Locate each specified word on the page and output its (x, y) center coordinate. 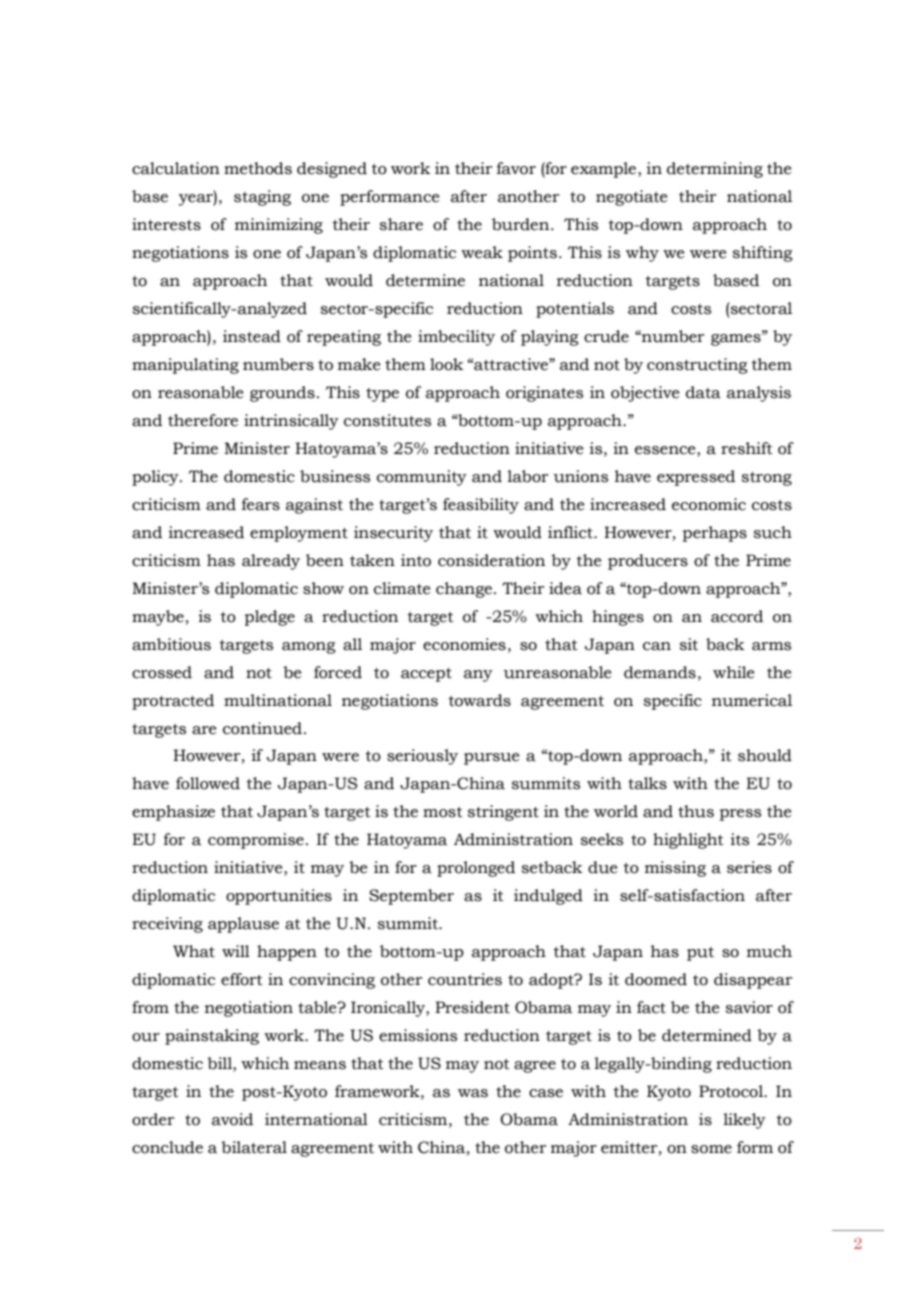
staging (262, 198)
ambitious (171, 644)
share (401, 224)
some (711, 1149)
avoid (232, 1119)
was (473, 1093)
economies (464, 644)
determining (715, 170)
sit (689, 644)
